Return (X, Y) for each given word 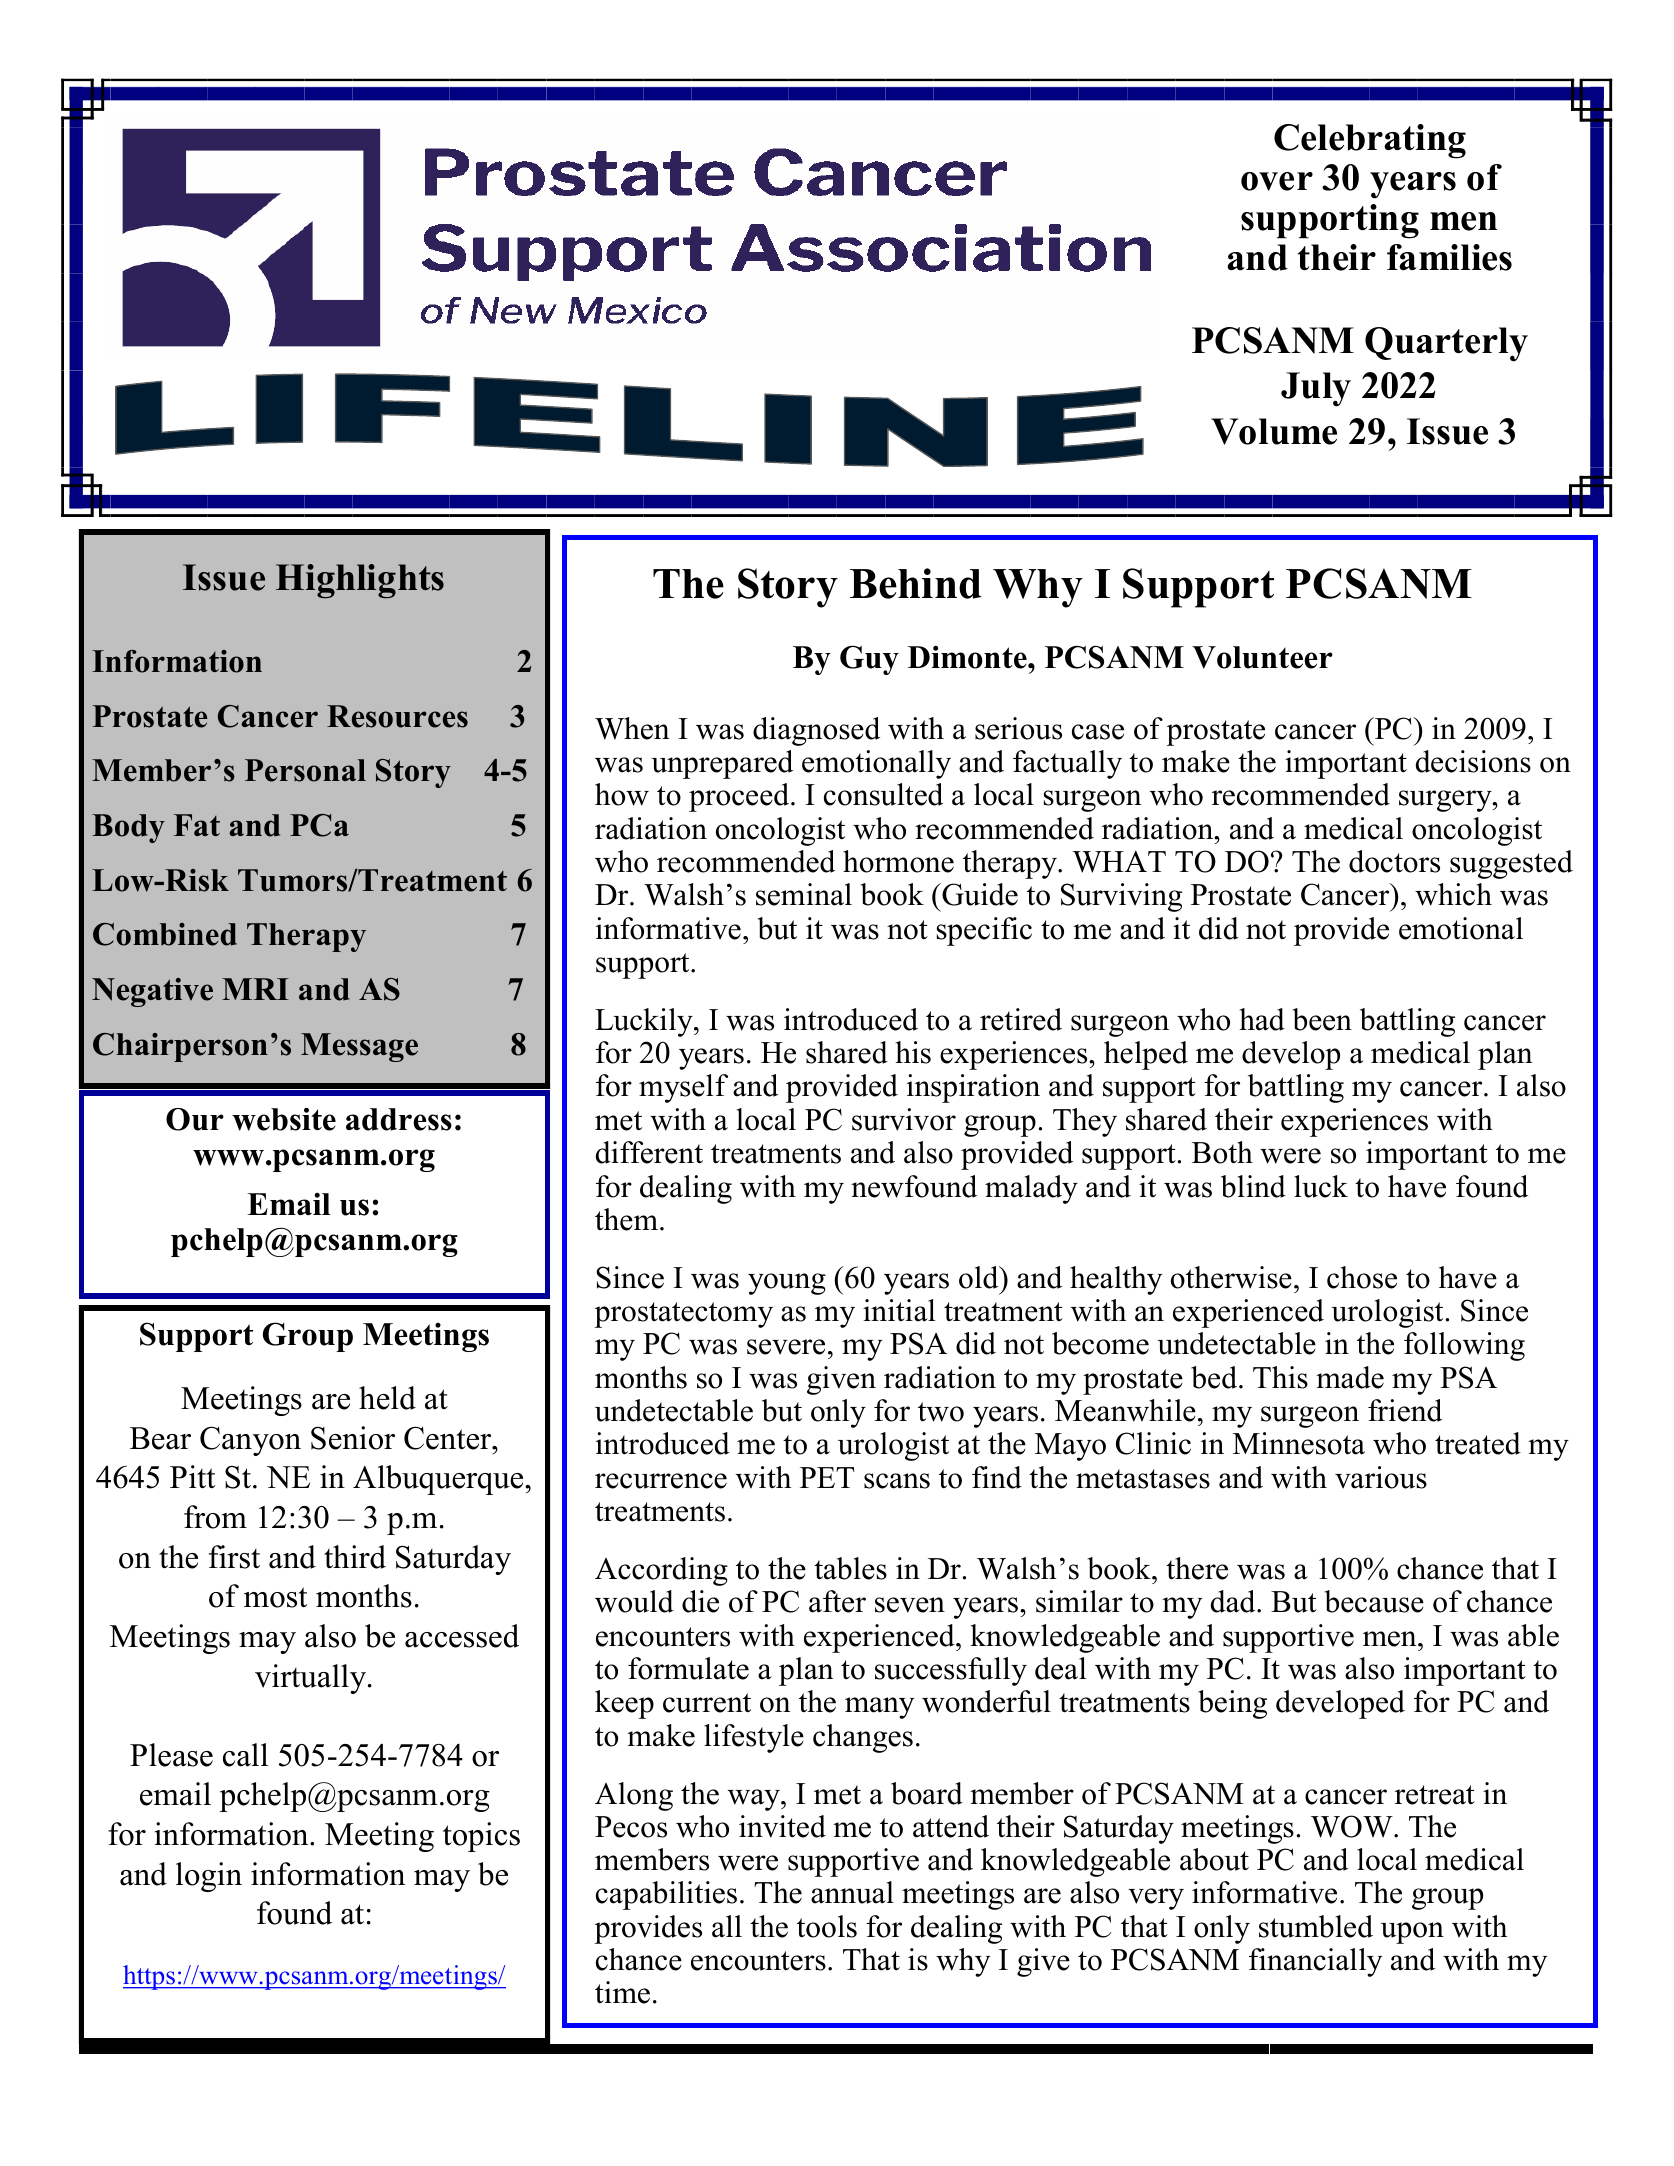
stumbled (1316, 1926)
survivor (904, 1119)
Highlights (360, 581)
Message (359, 1047)
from (215, 1517)
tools (827, 1926)
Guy (869, 660)
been (1322, 1019)
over (1277, 181)
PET (827, 1477)
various (1381, 1477)
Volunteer (1262, 657)
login (209, 1877)
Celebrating (1370, 141)
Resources (397, 716)
